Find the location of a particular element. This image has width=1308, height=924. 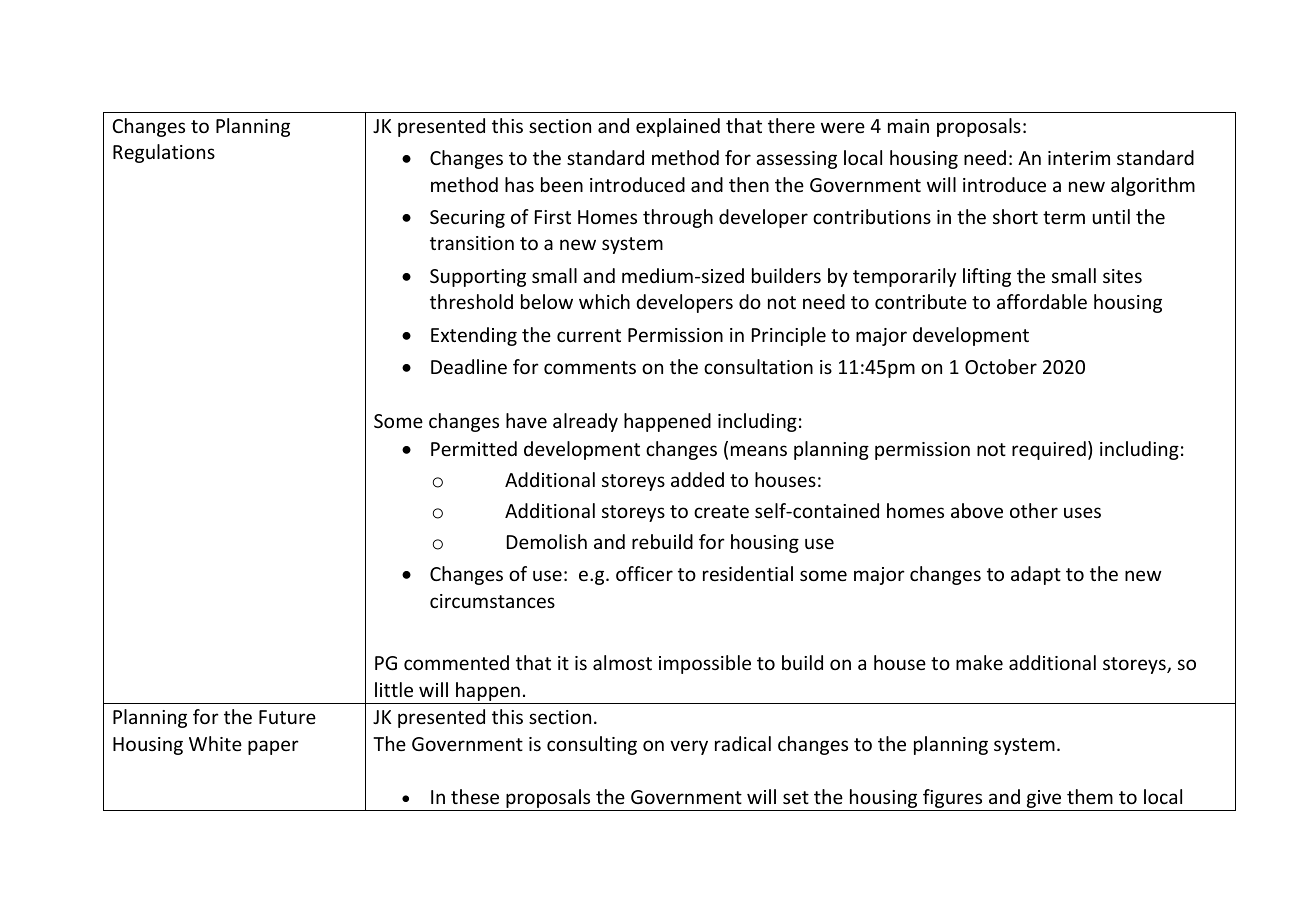

interim is located at coordinates (1079, 158).
